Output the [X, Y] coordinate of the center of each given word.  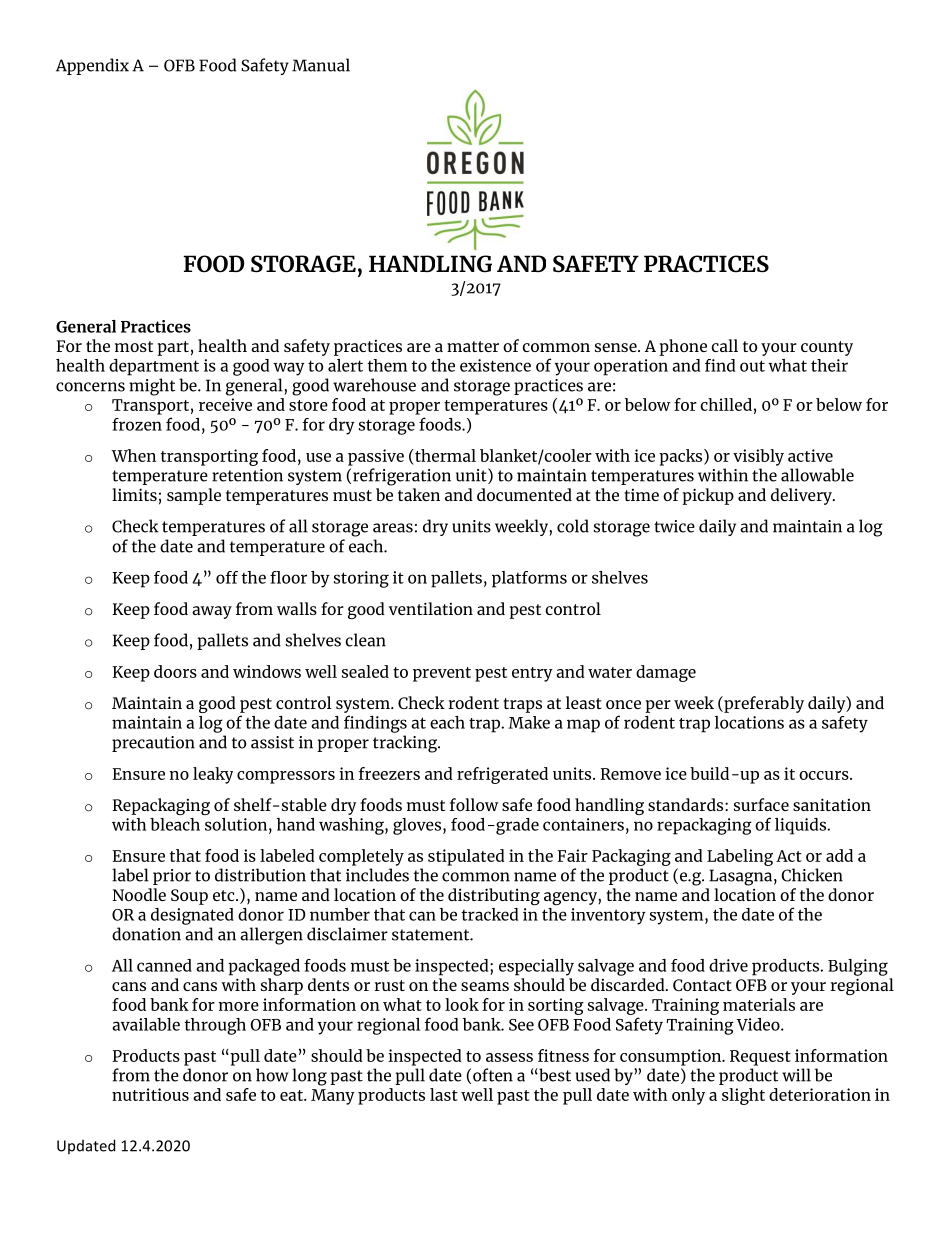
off [227, 577]
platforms [529, 579]
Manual [321, 65]
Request [760, 1058]
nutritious [150, 1094]
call [724, 345]
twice [674, 526]
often [493, 1075]
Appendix [92, 66]
